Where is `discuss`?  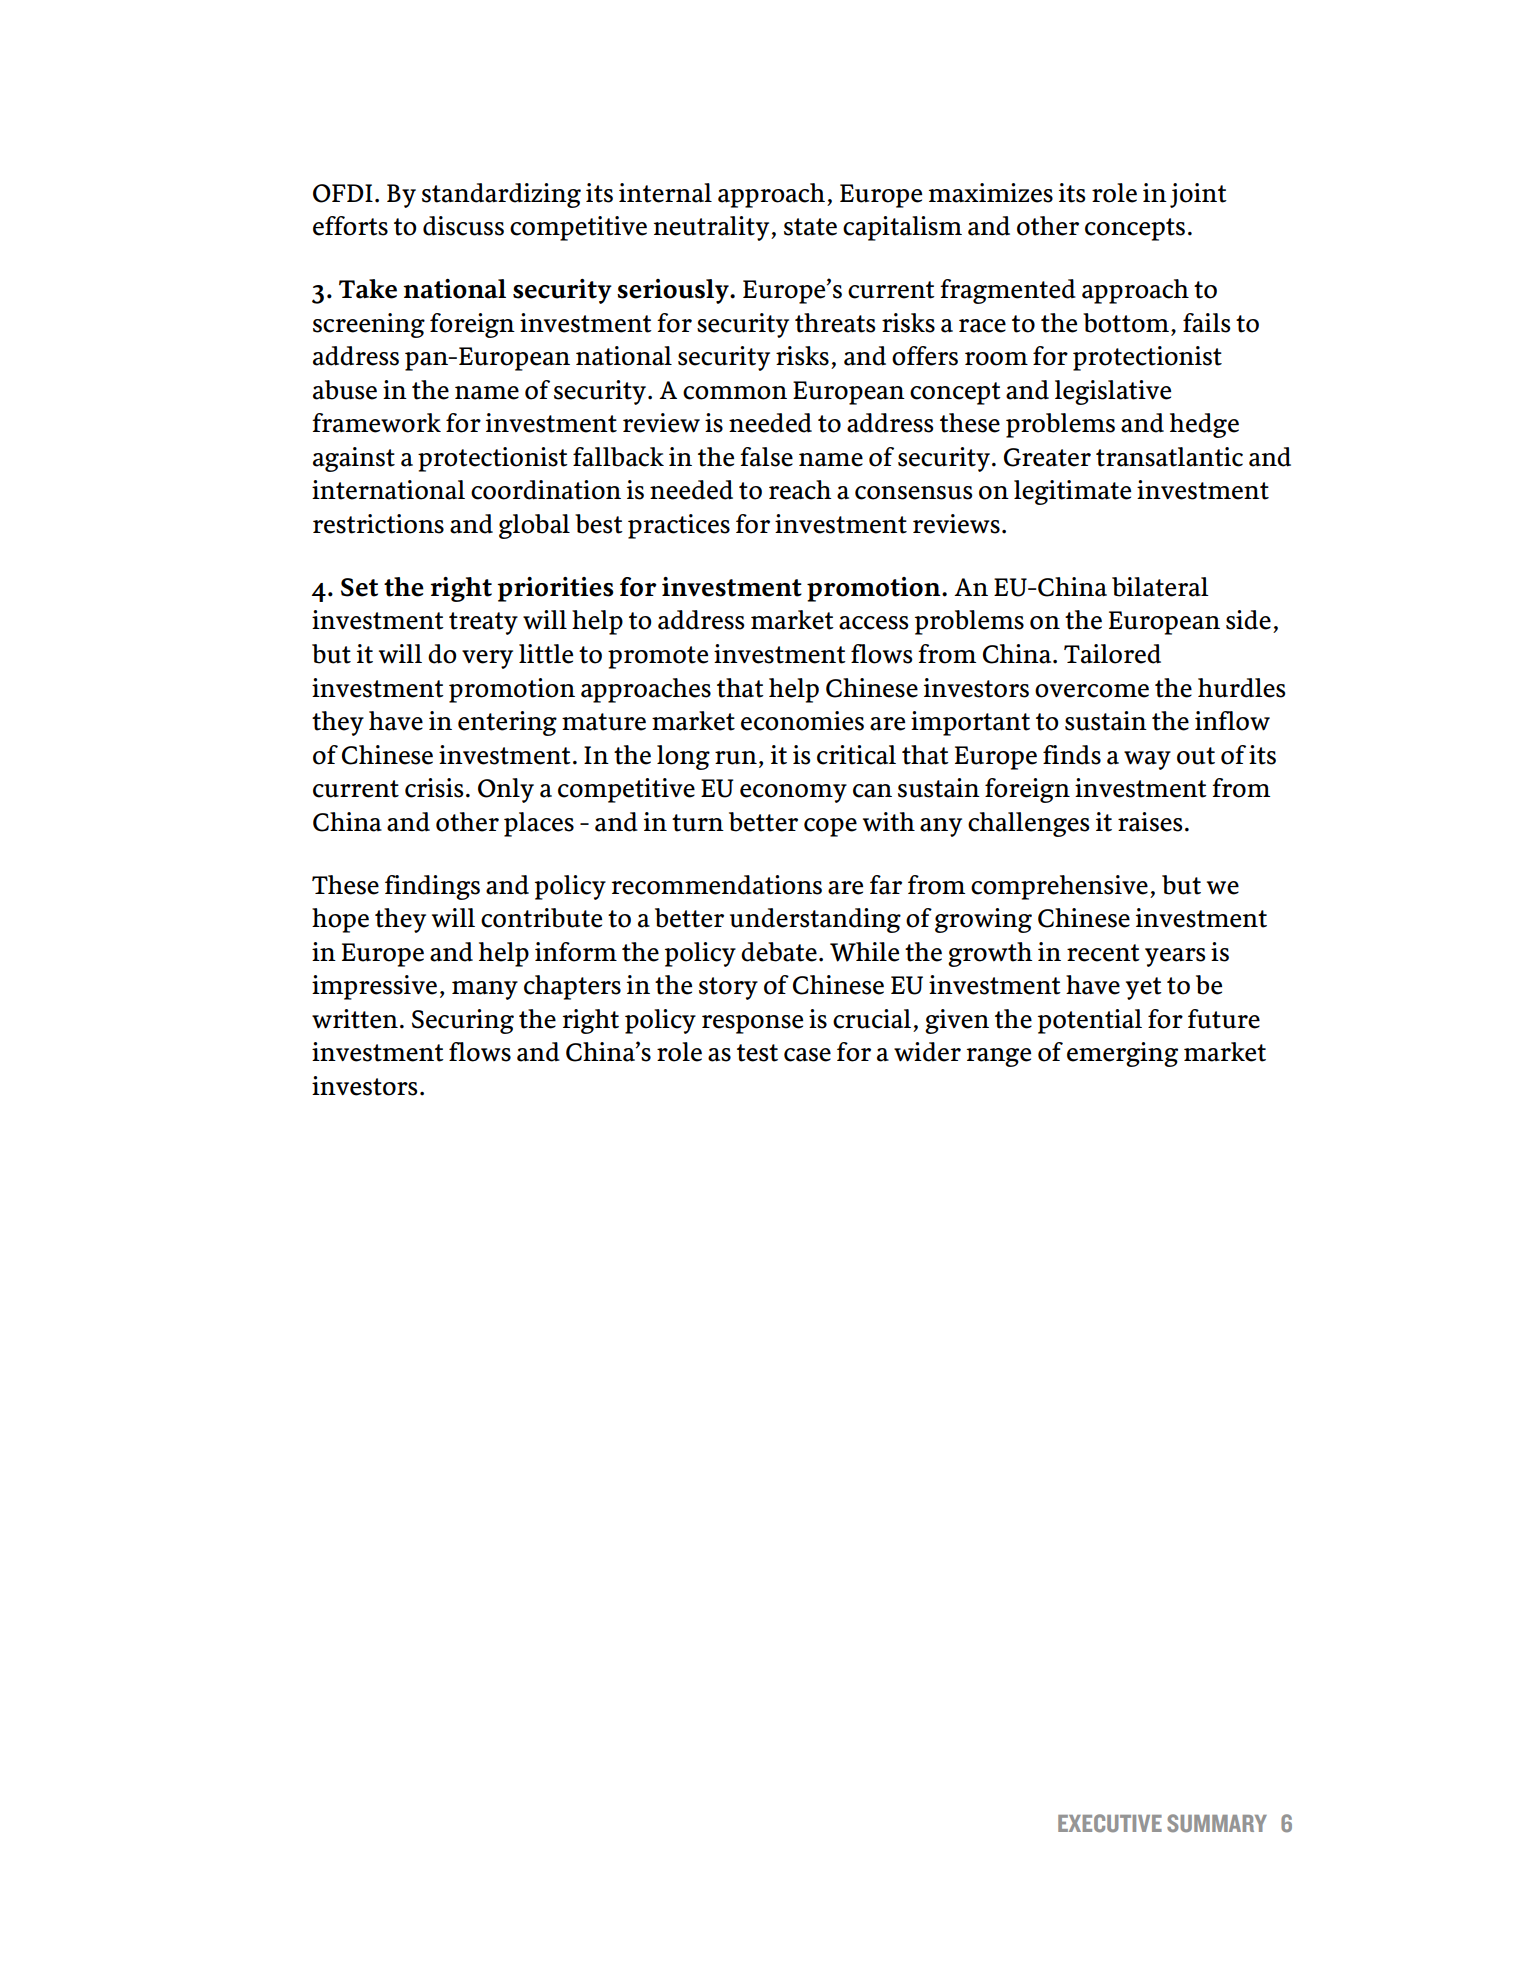
discuss is located at coordinates (463, 226).
